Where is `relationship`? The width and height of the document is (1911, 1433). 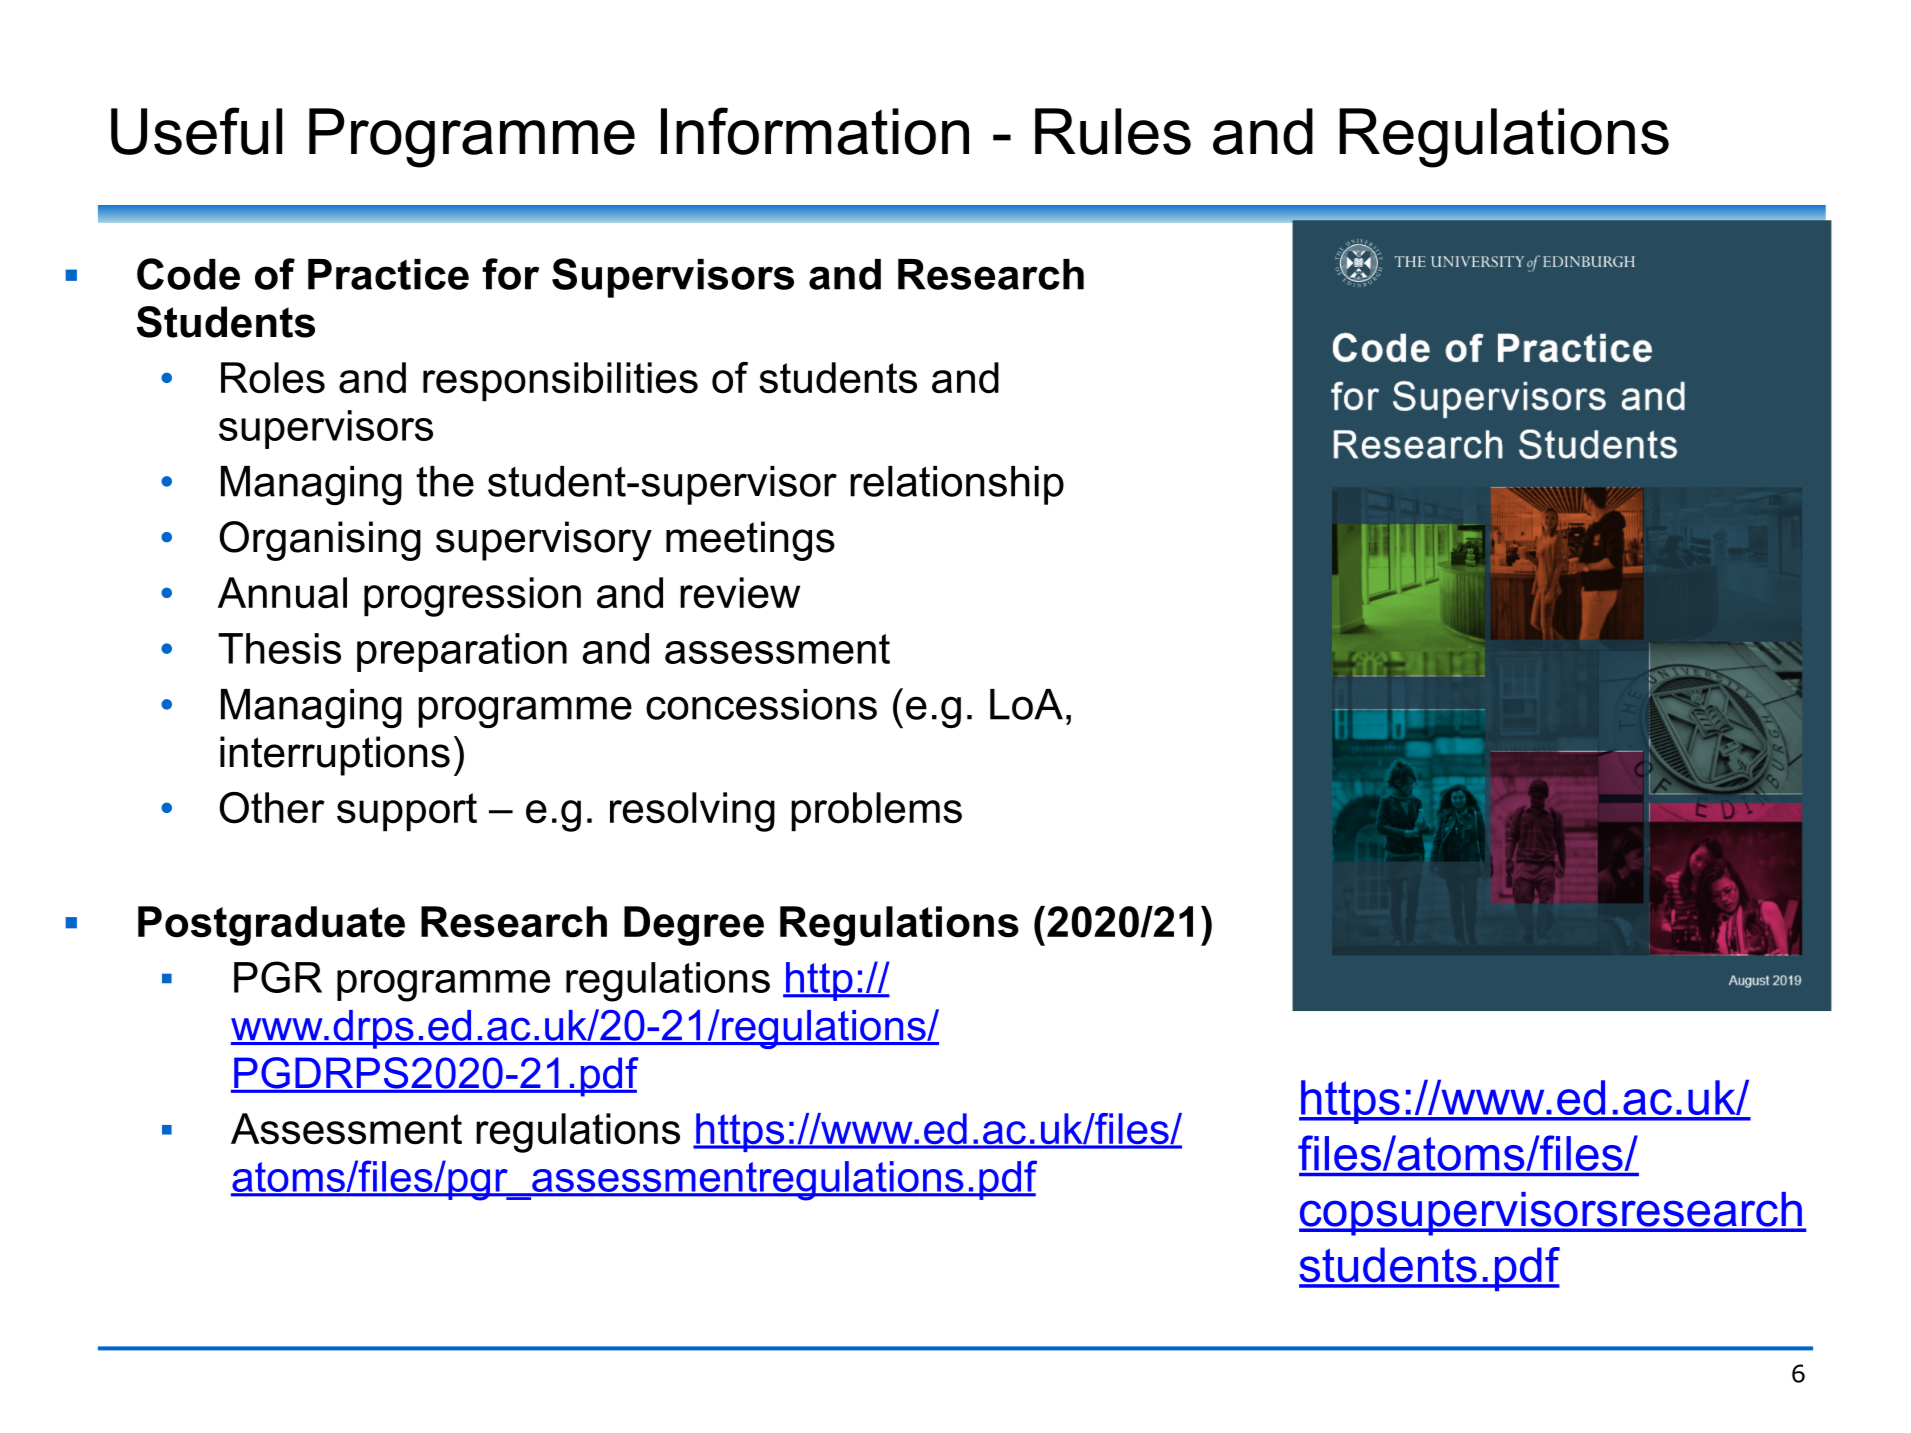
relationship is located at coordinates (957, 485).
